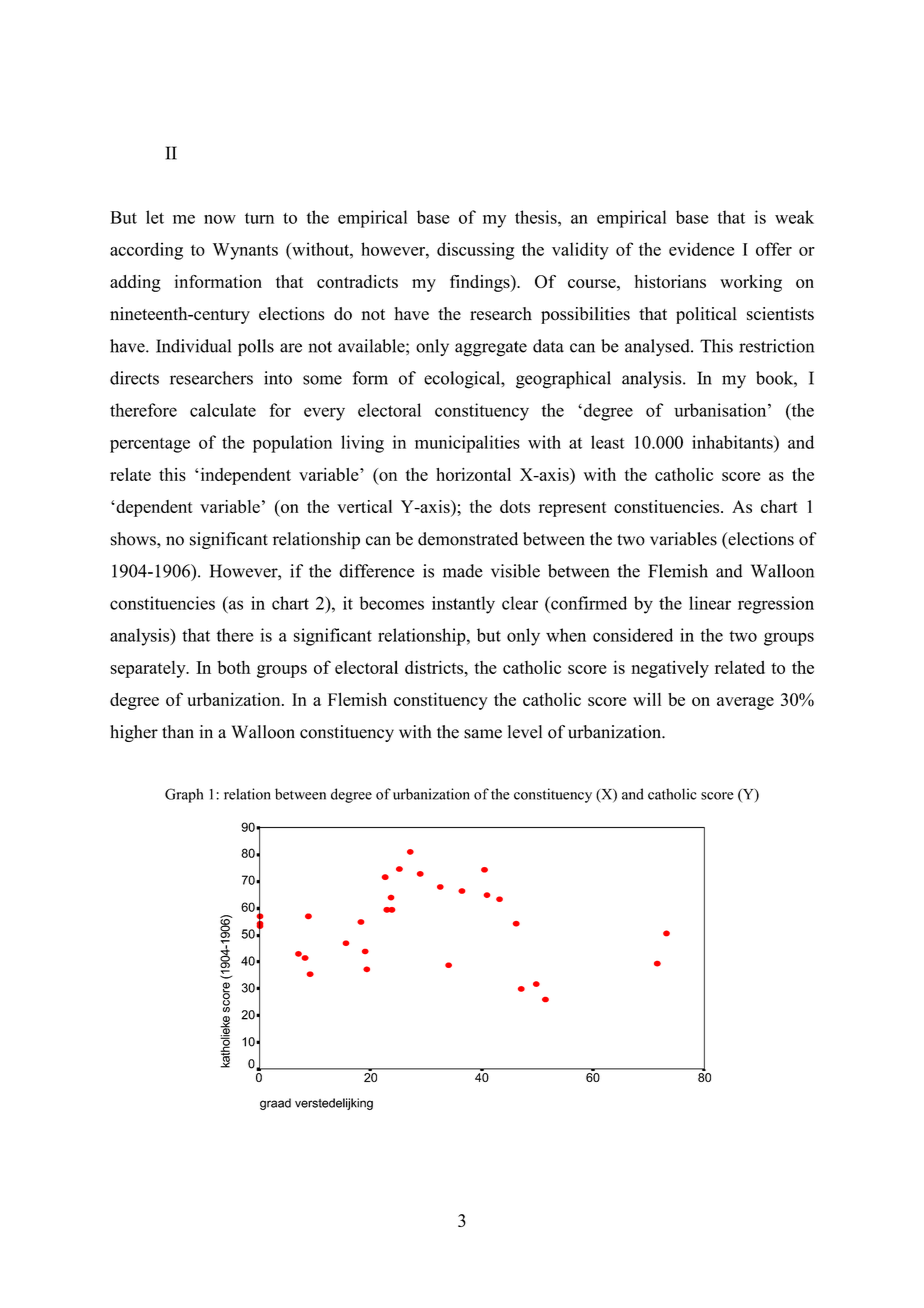 The height and width of the image is (1308, 924). What do you see at coordinates (150, 445) in the image?
I see `percentage` at bounding box center [150, 445].
